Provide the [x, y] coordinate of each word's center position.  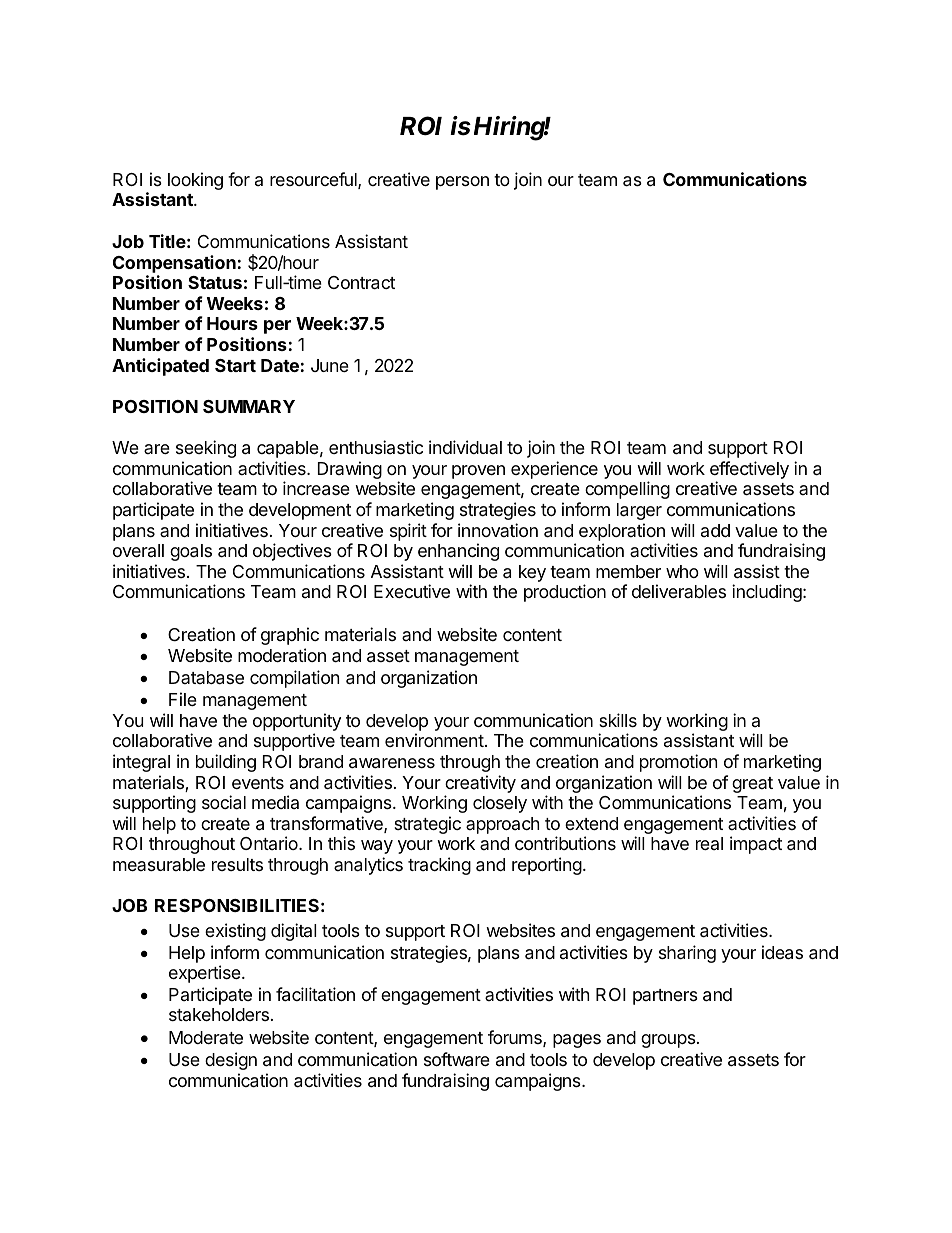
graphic [290, 636]
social [224, 802]
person [462, 183]
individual [465, 447]
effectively [749, 471]
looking [195, 181]
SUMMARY [249, 406]
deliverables [679, 591]
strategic [427, 825]
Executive [412, 591]
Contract [361, 283]
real [709, 843]
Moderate [206, 1037]
